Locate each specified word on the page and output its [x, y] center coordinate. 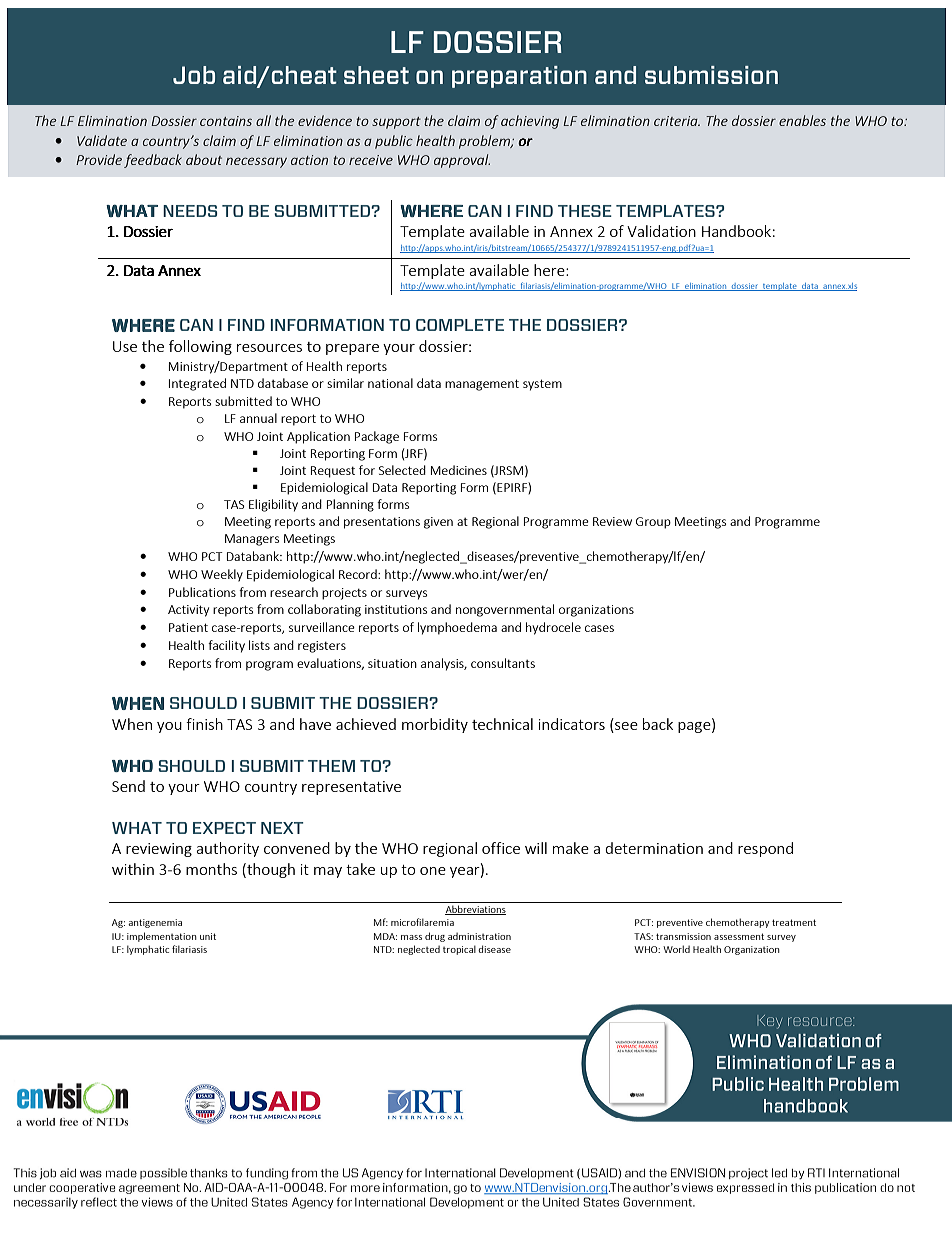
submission [711, 75]
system [542, 385]
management [482, 385]
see [626, 726]
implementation [162, 937]
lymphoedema [457, 628]
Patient [188, 627]
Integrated [197, 384]
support [396, 123]
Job [194, 75]
